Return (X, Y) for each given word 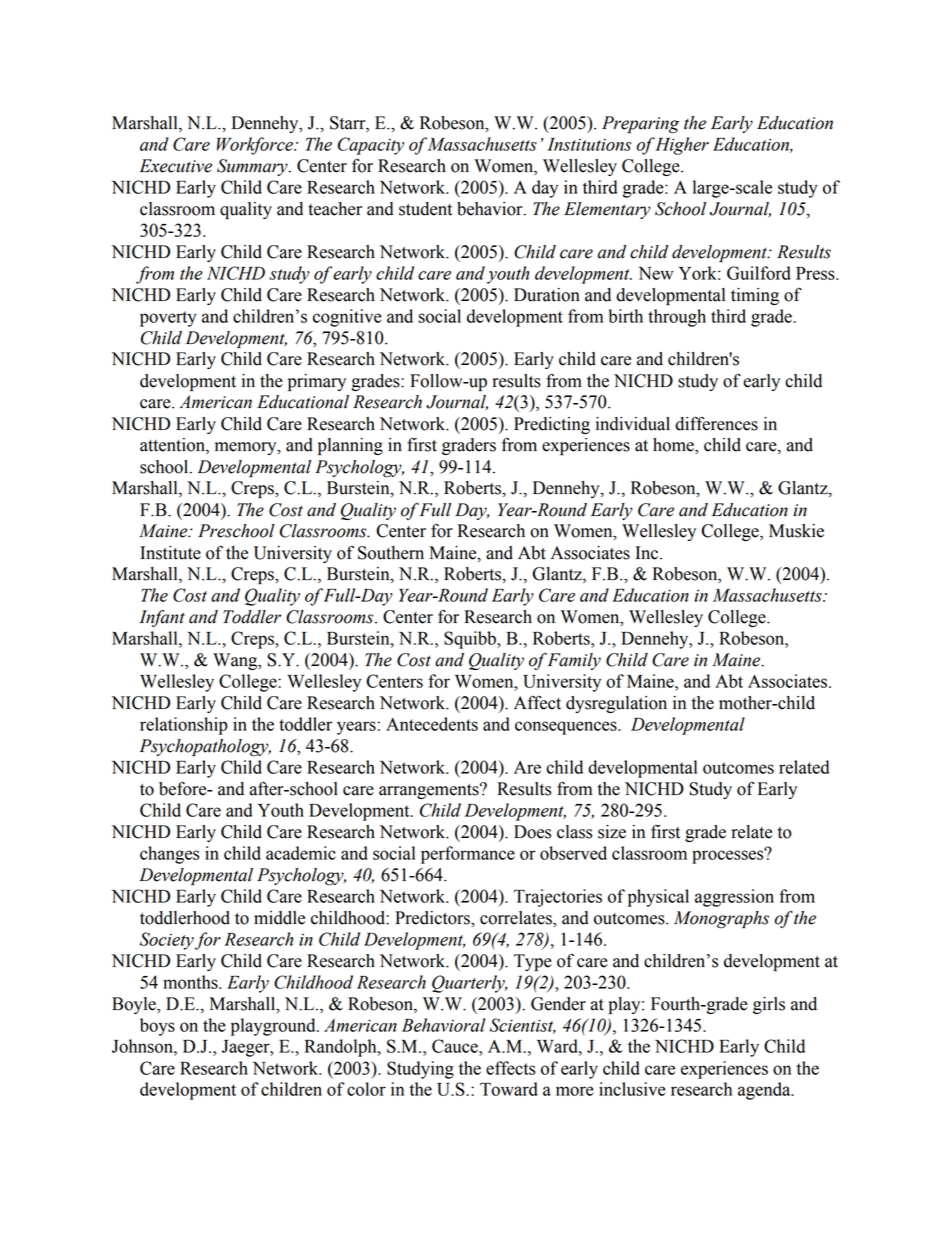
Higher (681, 146)
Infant (162, 618)
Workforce (256, 146)
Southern (391, 553)
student (425, 209)
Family (574, 661)
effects (510, 1068)
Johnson (143, 1046)
